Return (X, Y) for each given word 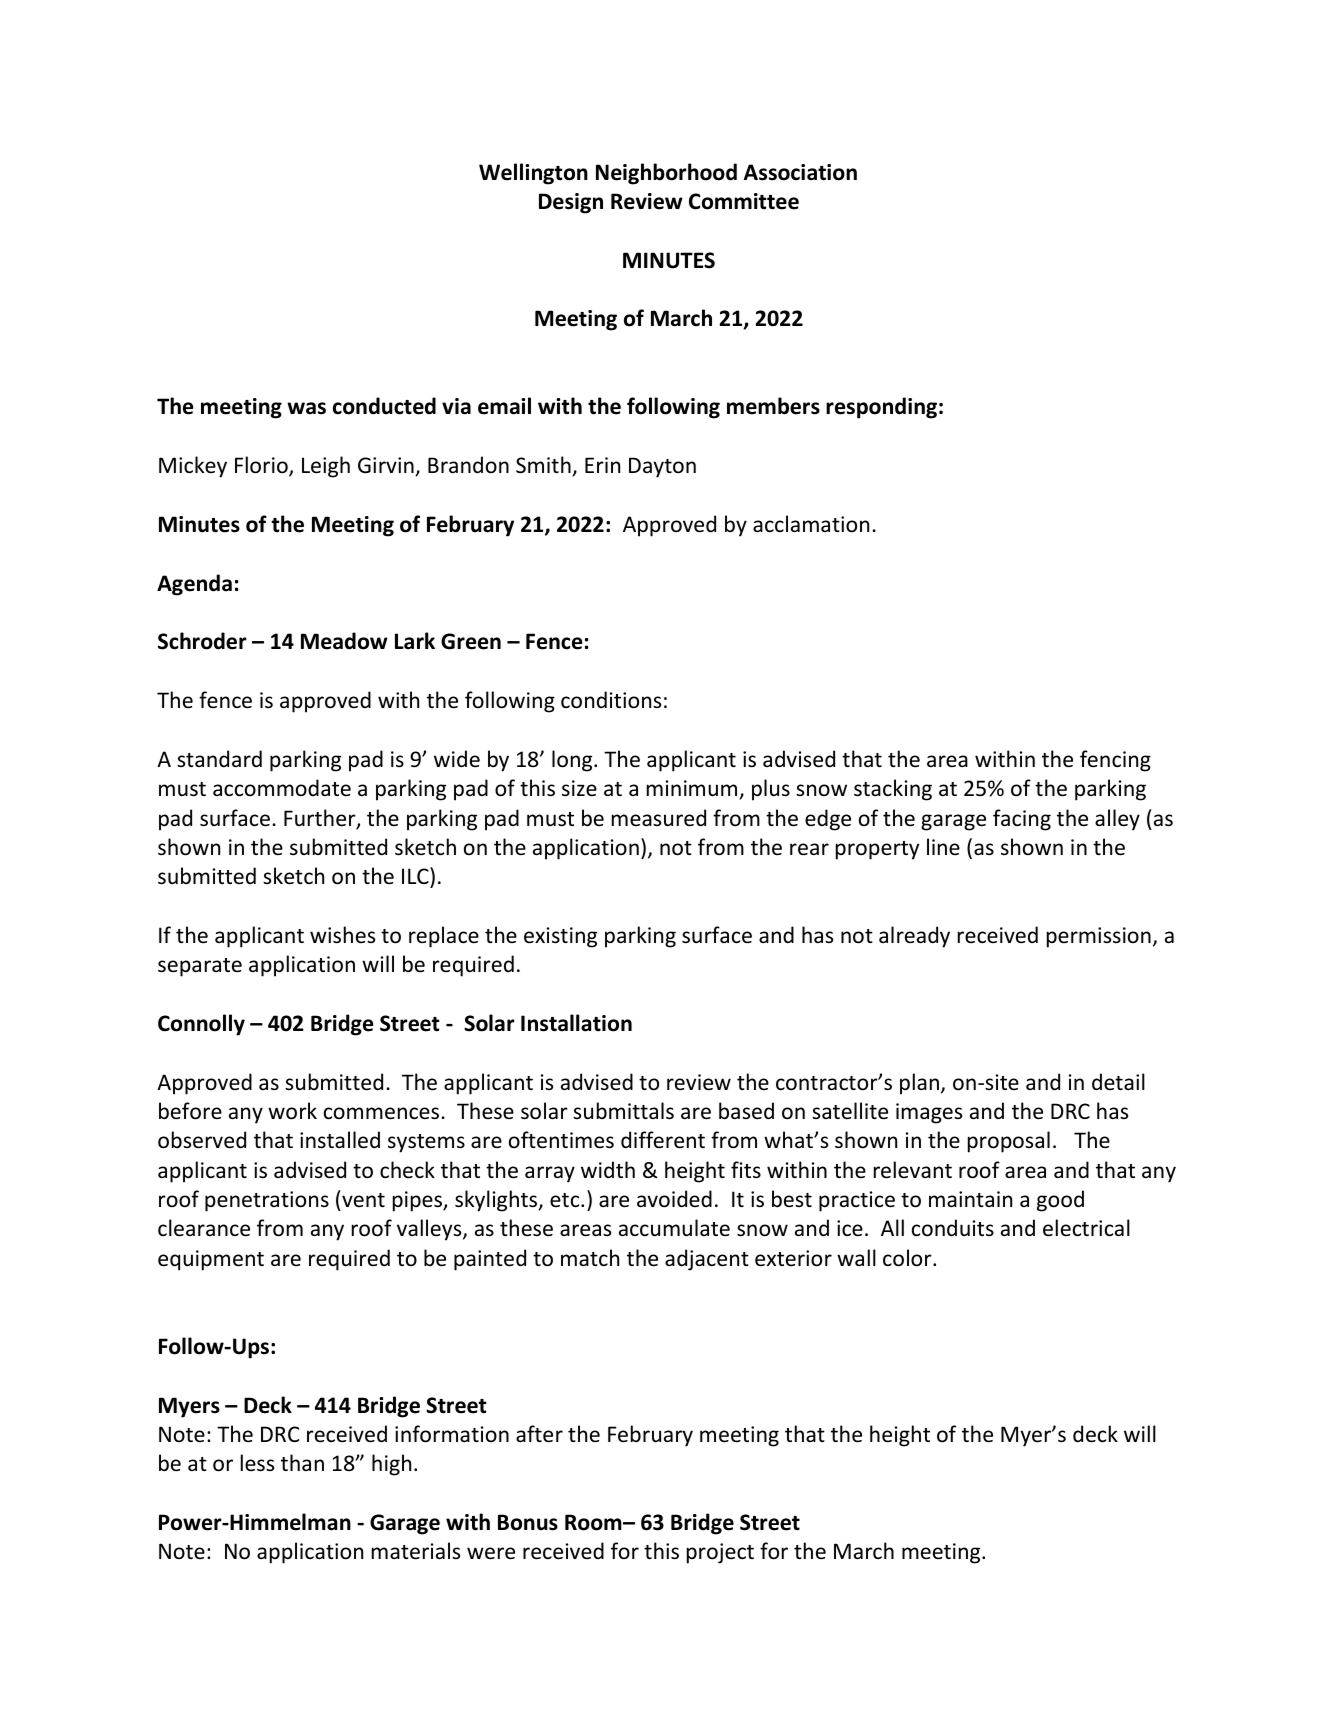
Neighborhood (666, 174)
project (720, 1553)
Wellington (533, 174)
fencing (1115, 761)
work (292, 1111)
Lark (415, 641)
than (302, 1462)
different (663, 1140)
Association (800, 172)
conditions (611, 700)
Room (594, 1522)
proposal (1009, 1142)
